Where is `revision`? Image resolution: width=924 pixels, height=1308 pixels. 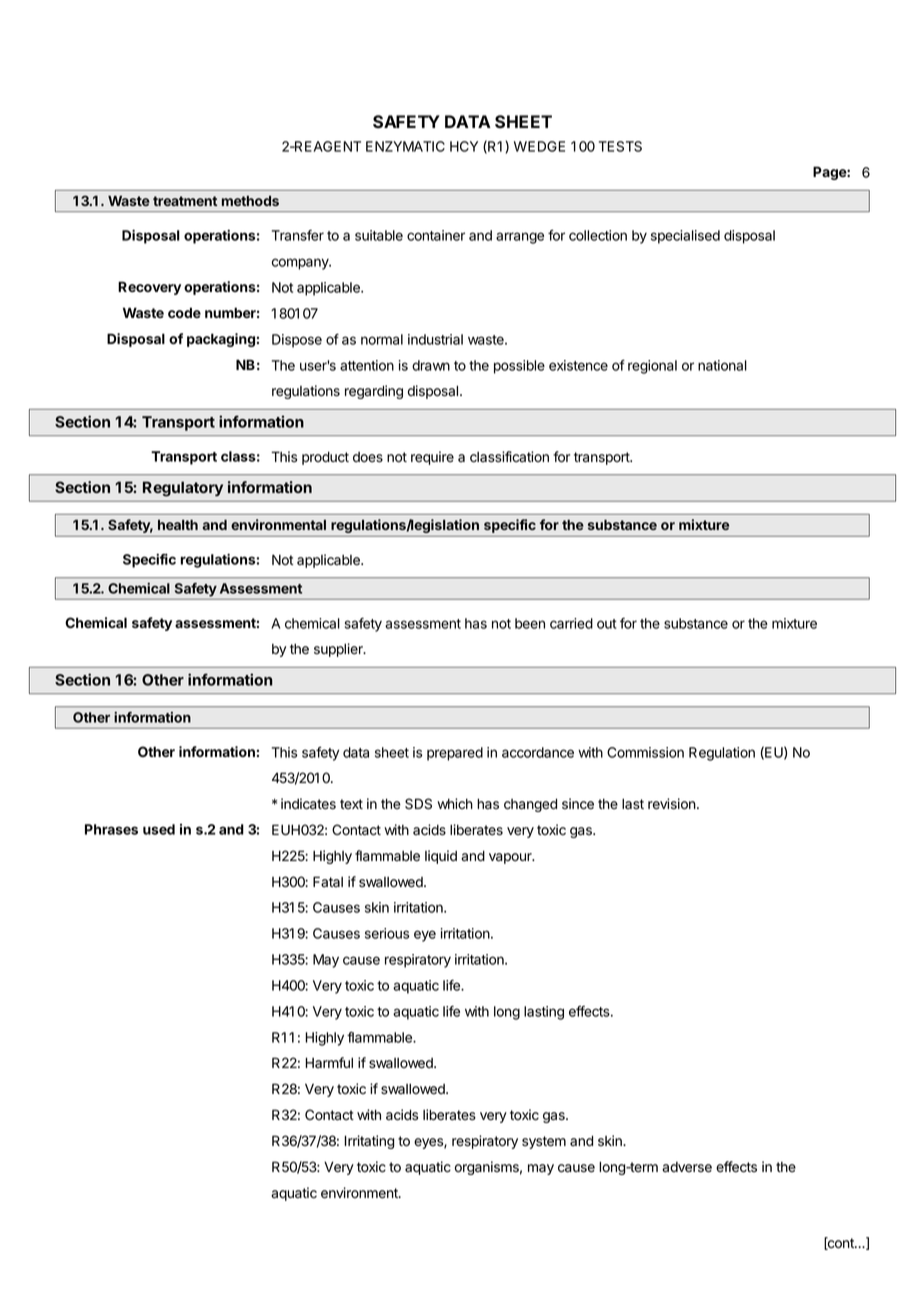 revision is located at coordinates (672, 804).
